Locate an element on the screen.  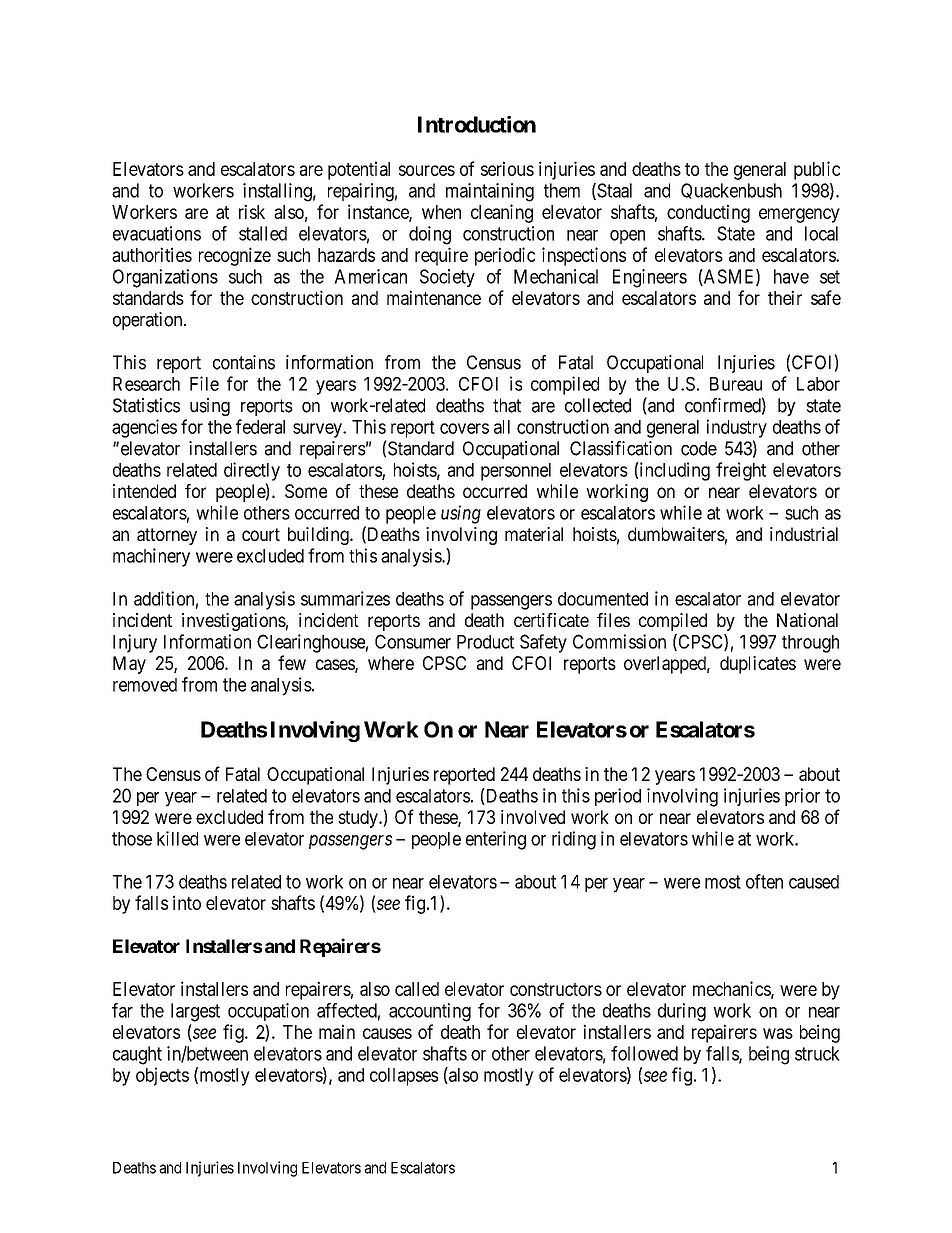
directly is located at coordinates (252, 471).
